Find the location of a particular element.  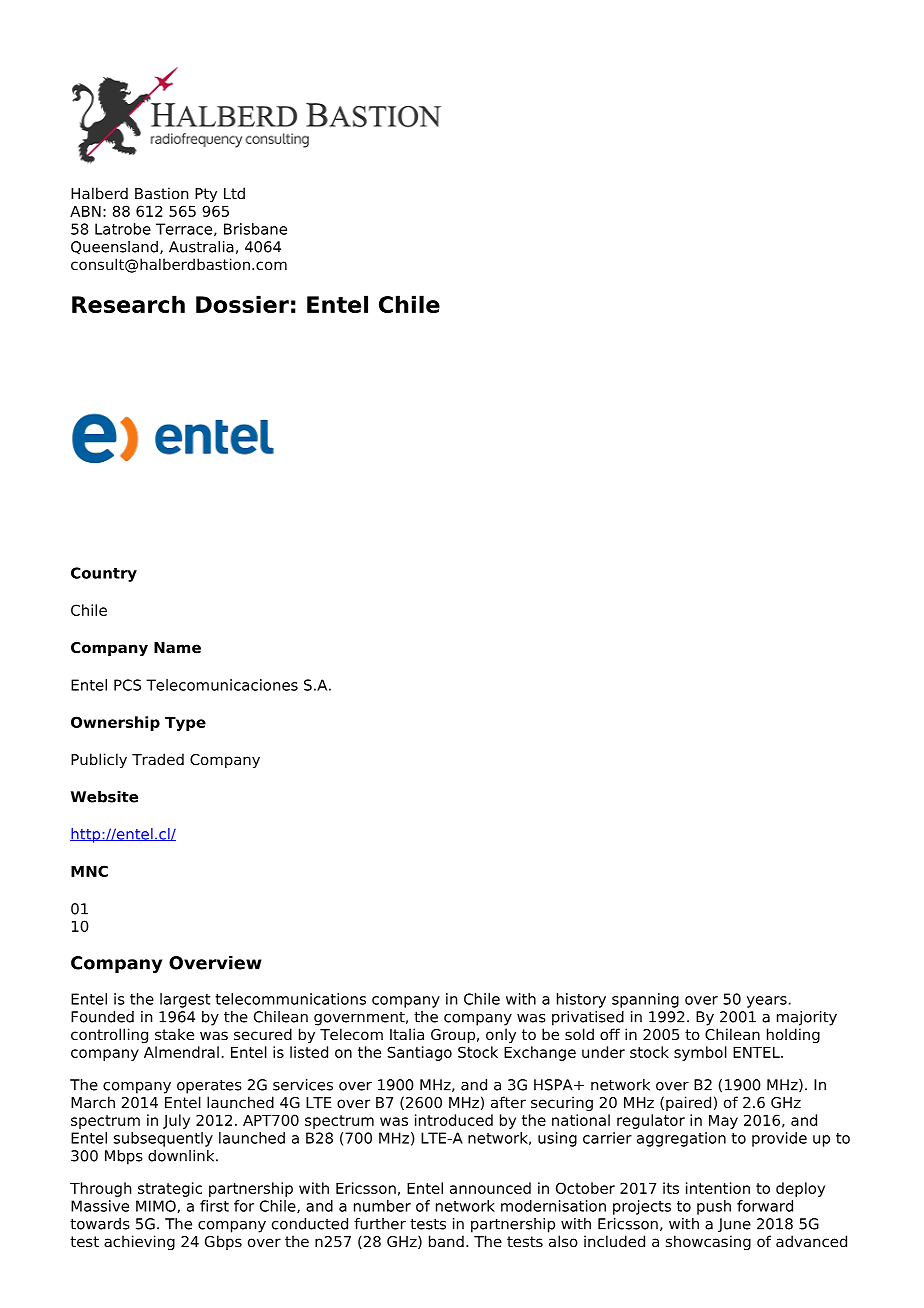

MIMO is located at coordinates (156, 1206).
